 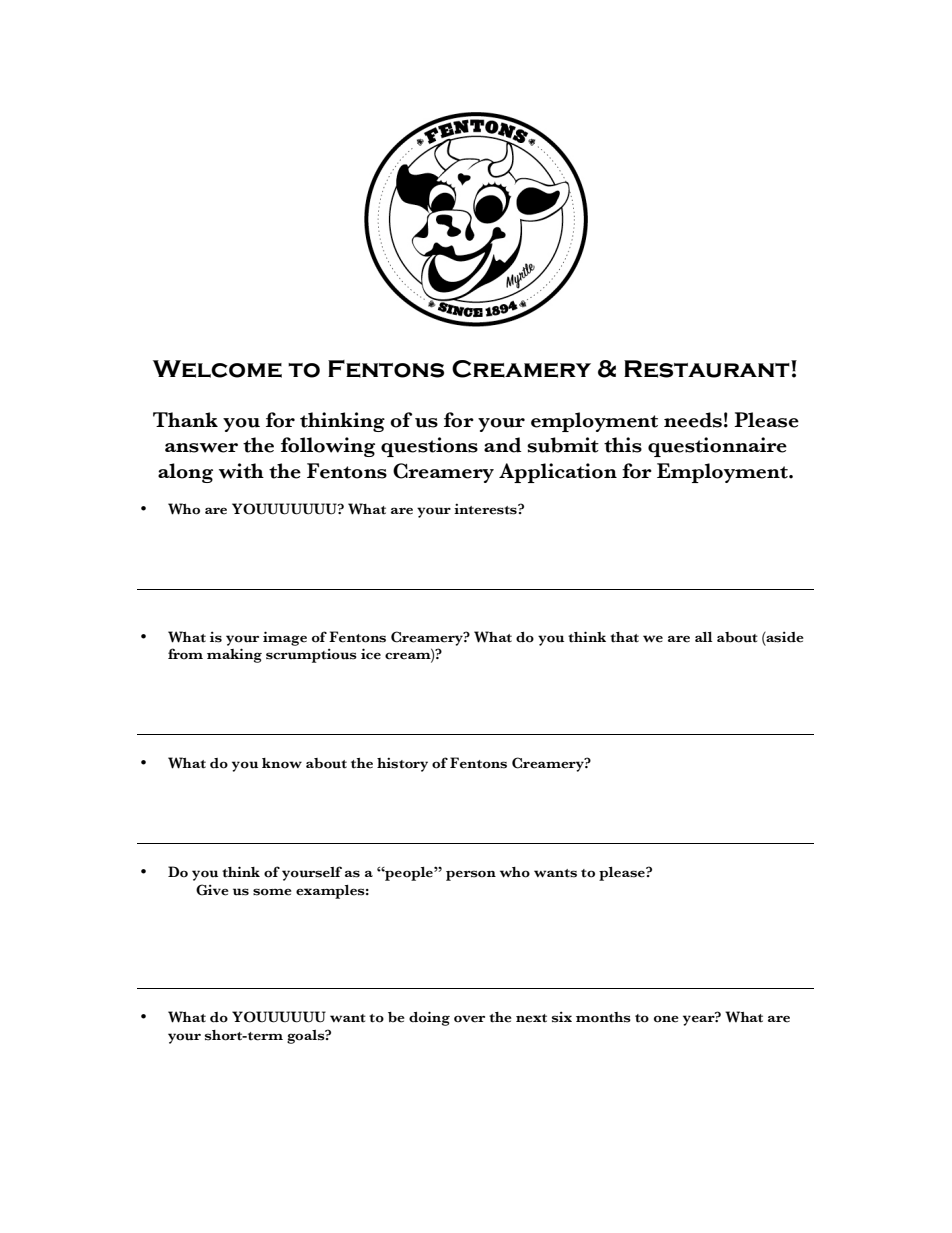 I want to click on some, so click(x=272, y=892).
